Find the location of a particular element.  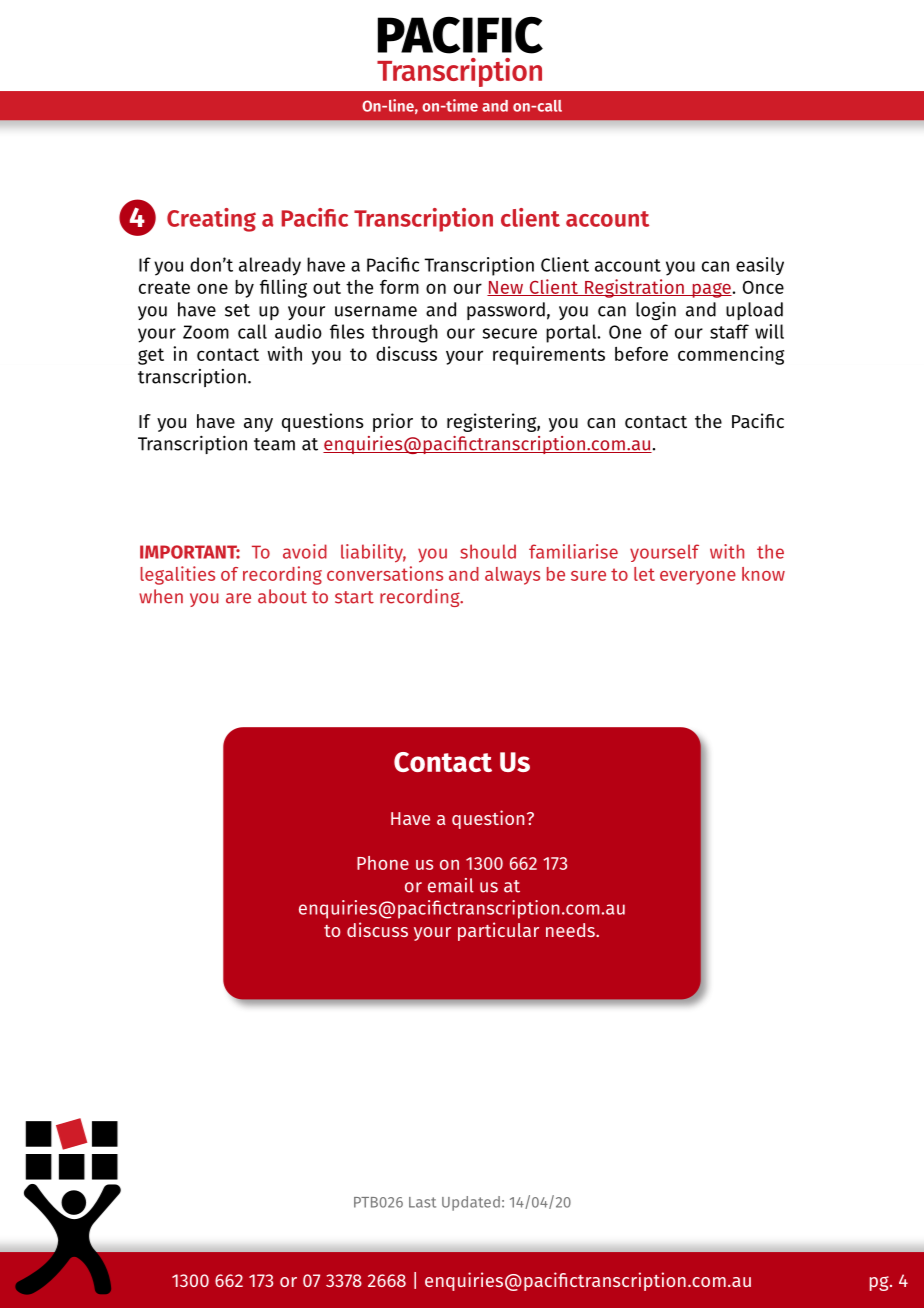

about is located at coordinates (282, 596).
